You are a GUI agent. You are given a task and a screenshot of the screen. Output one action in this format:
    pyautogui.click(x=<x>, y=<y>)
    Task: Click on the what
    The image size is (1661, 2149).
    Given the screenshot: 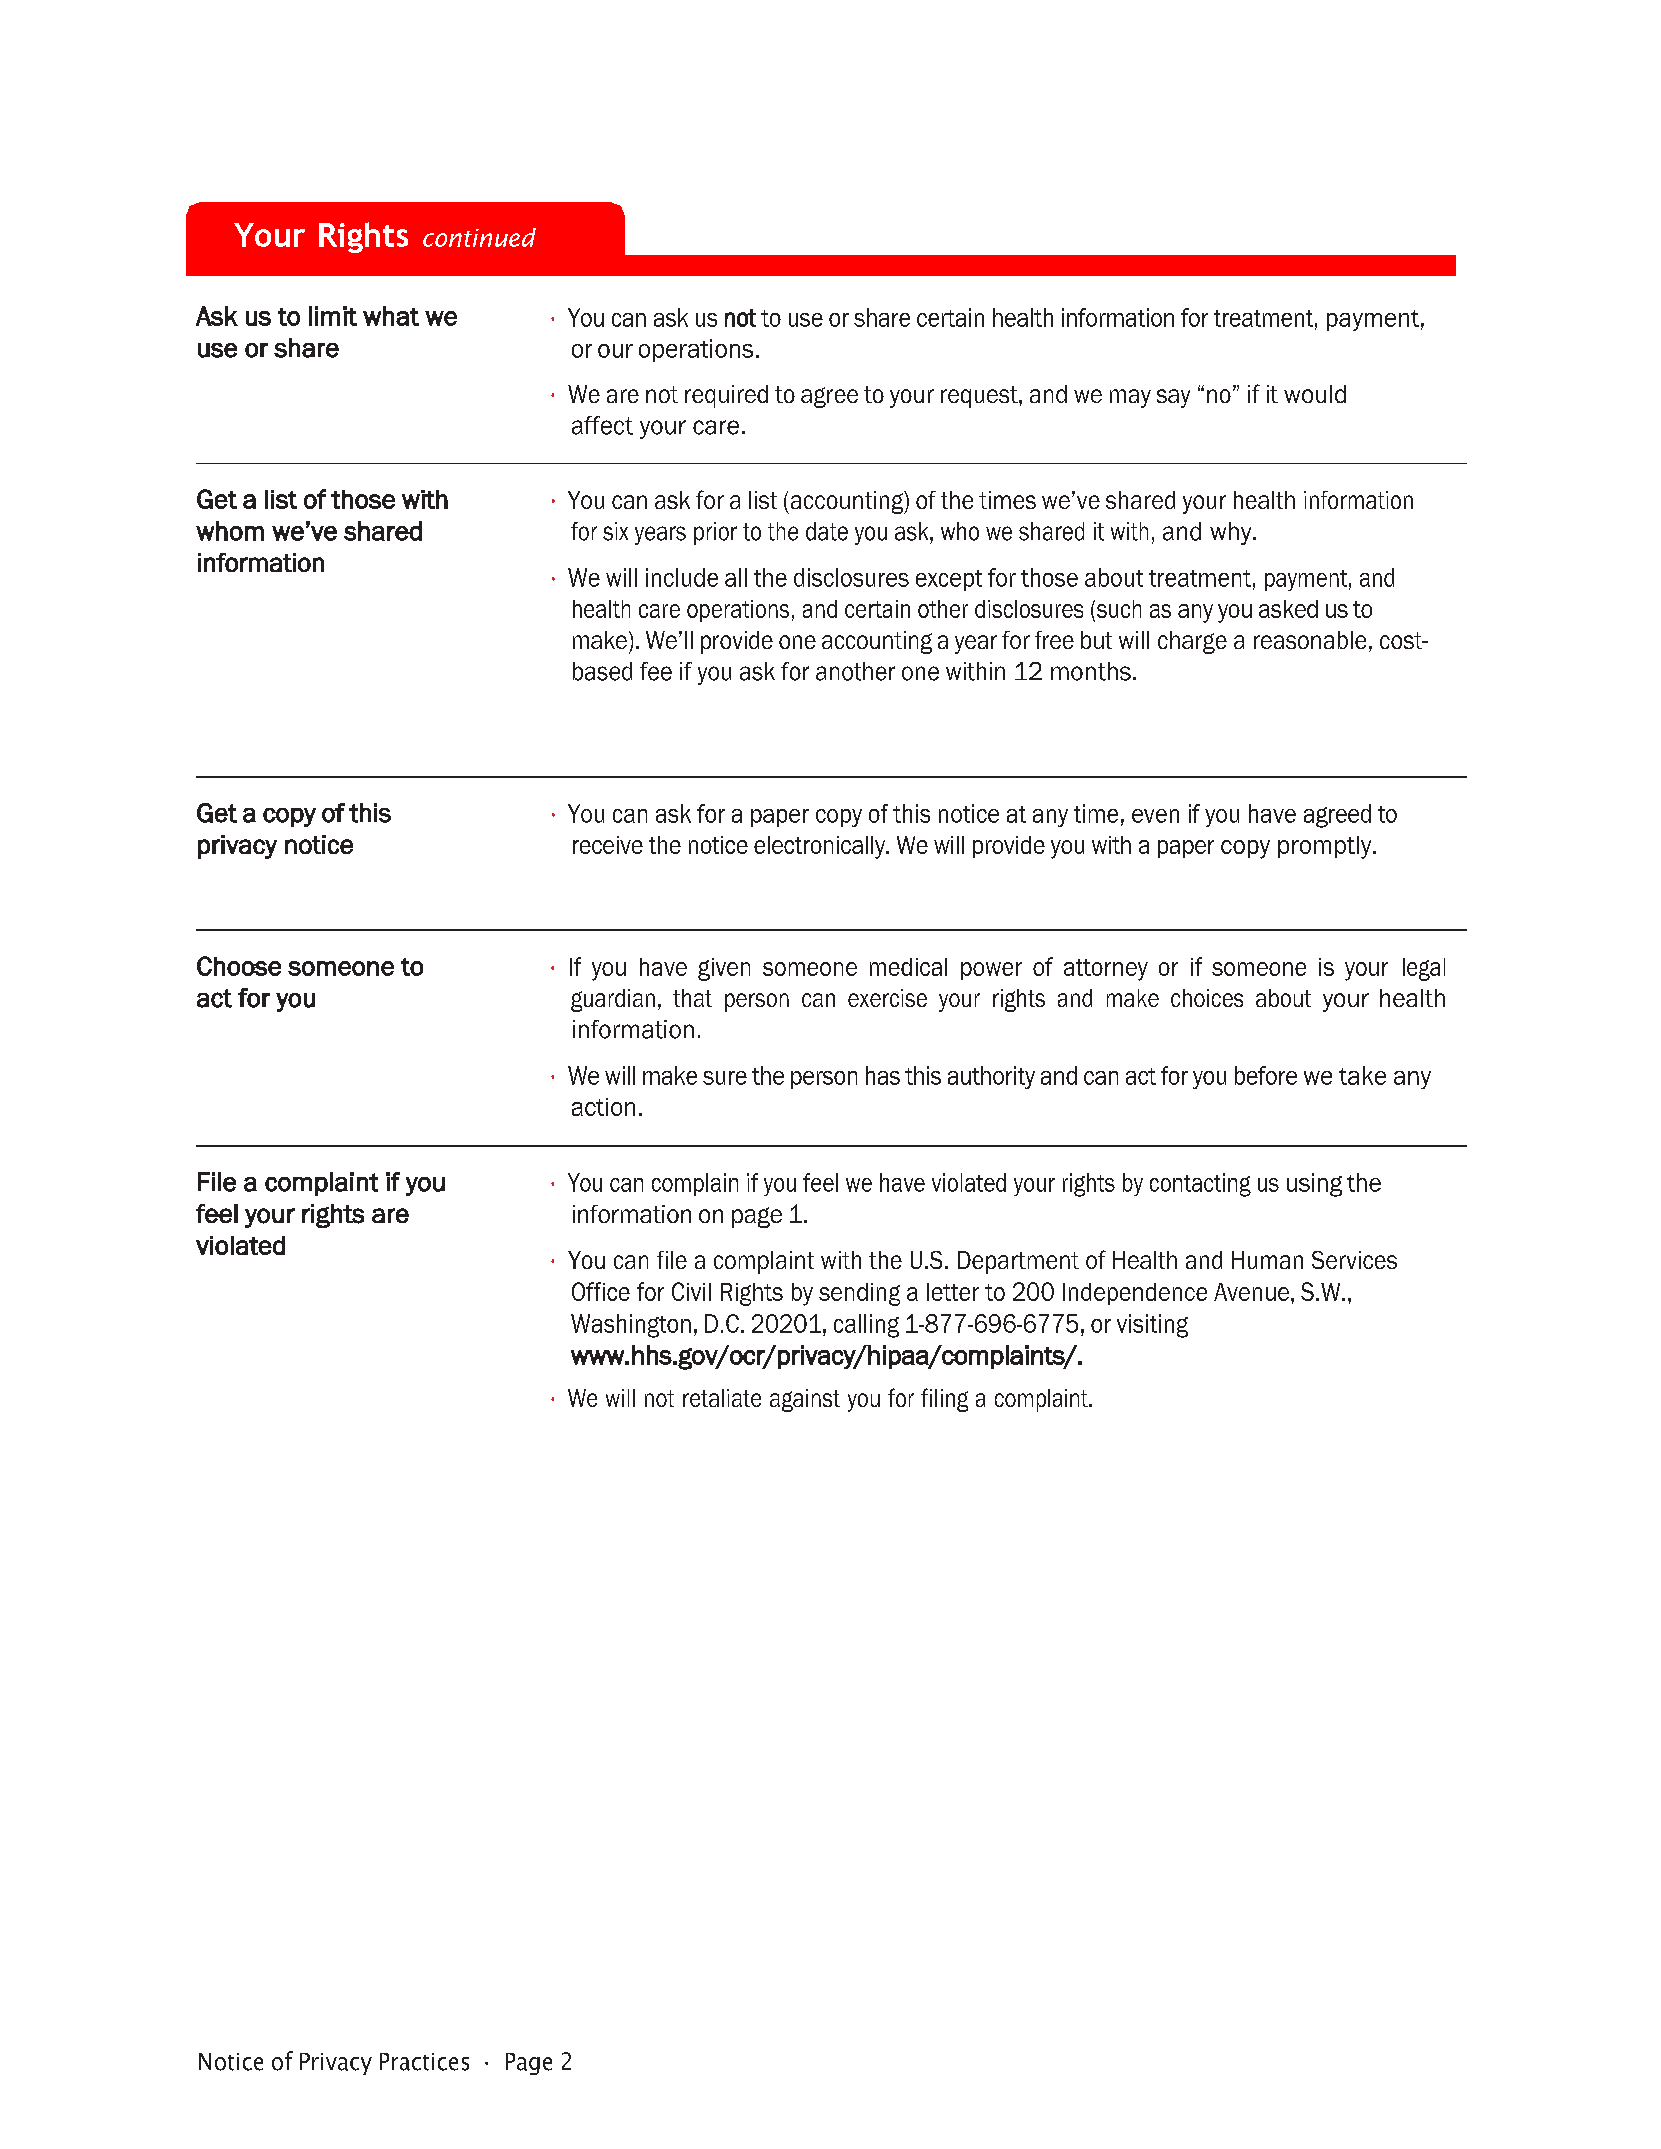 What is the action you would take?
    pyautogui.click(x=391, y=316)
